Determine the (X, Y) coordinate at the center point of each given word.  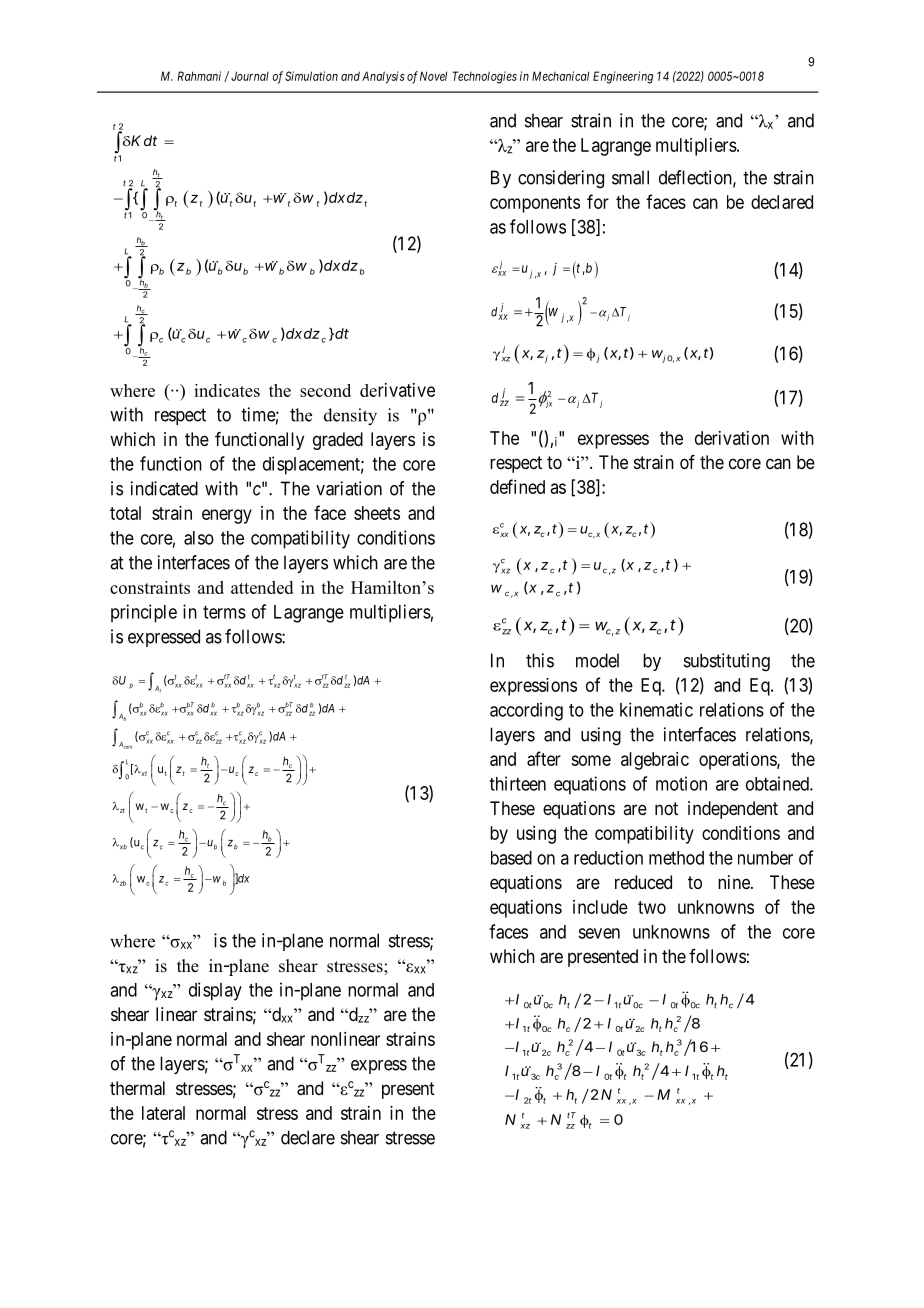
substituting (727, 662)
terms (224, 612)
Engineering (623, 77)
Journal (250, 76)
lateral (163, 1113)
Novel (433, 76)
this (540, 660)
